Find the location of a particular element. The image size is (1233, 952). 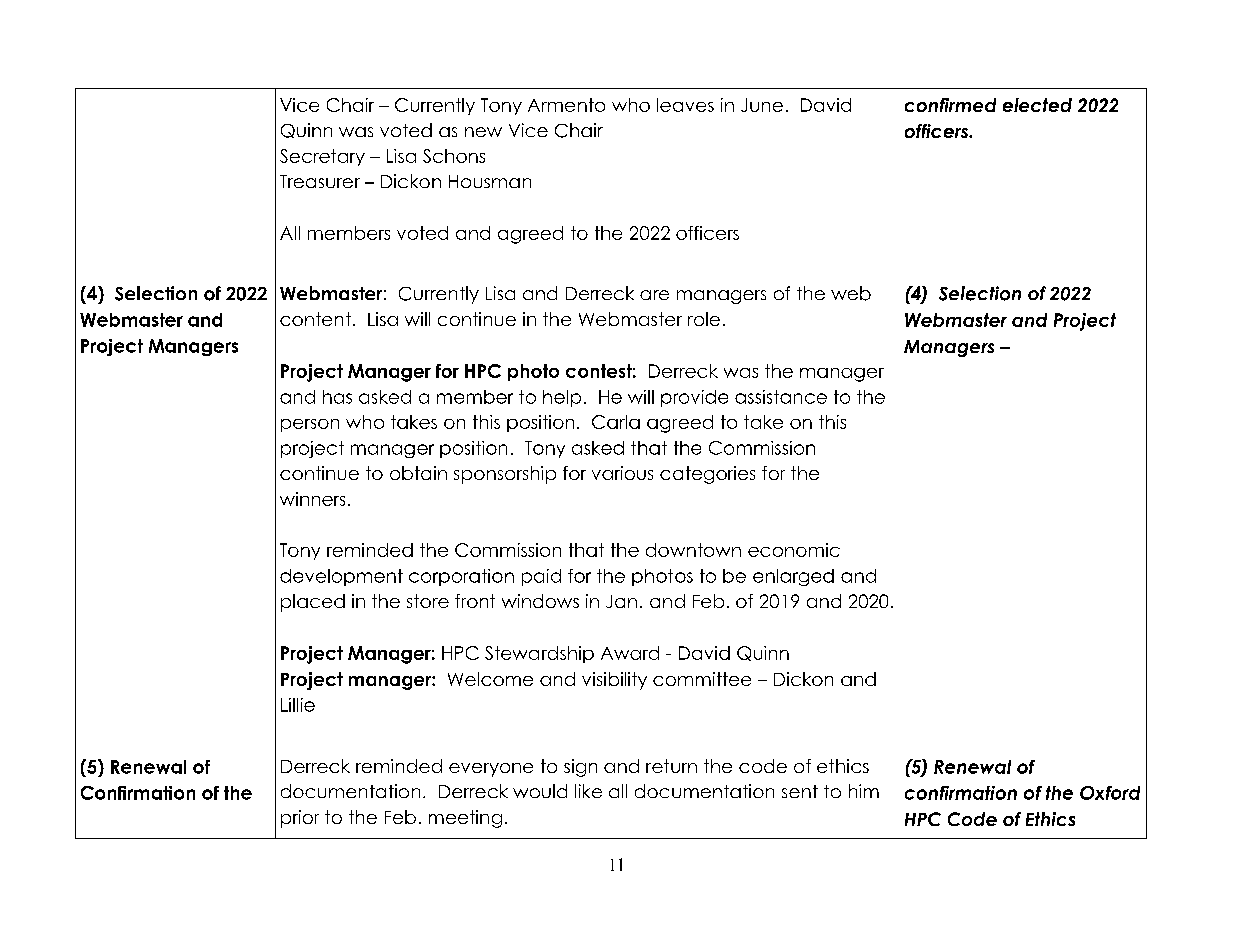

meeting is located at coordinates (465, 819).
